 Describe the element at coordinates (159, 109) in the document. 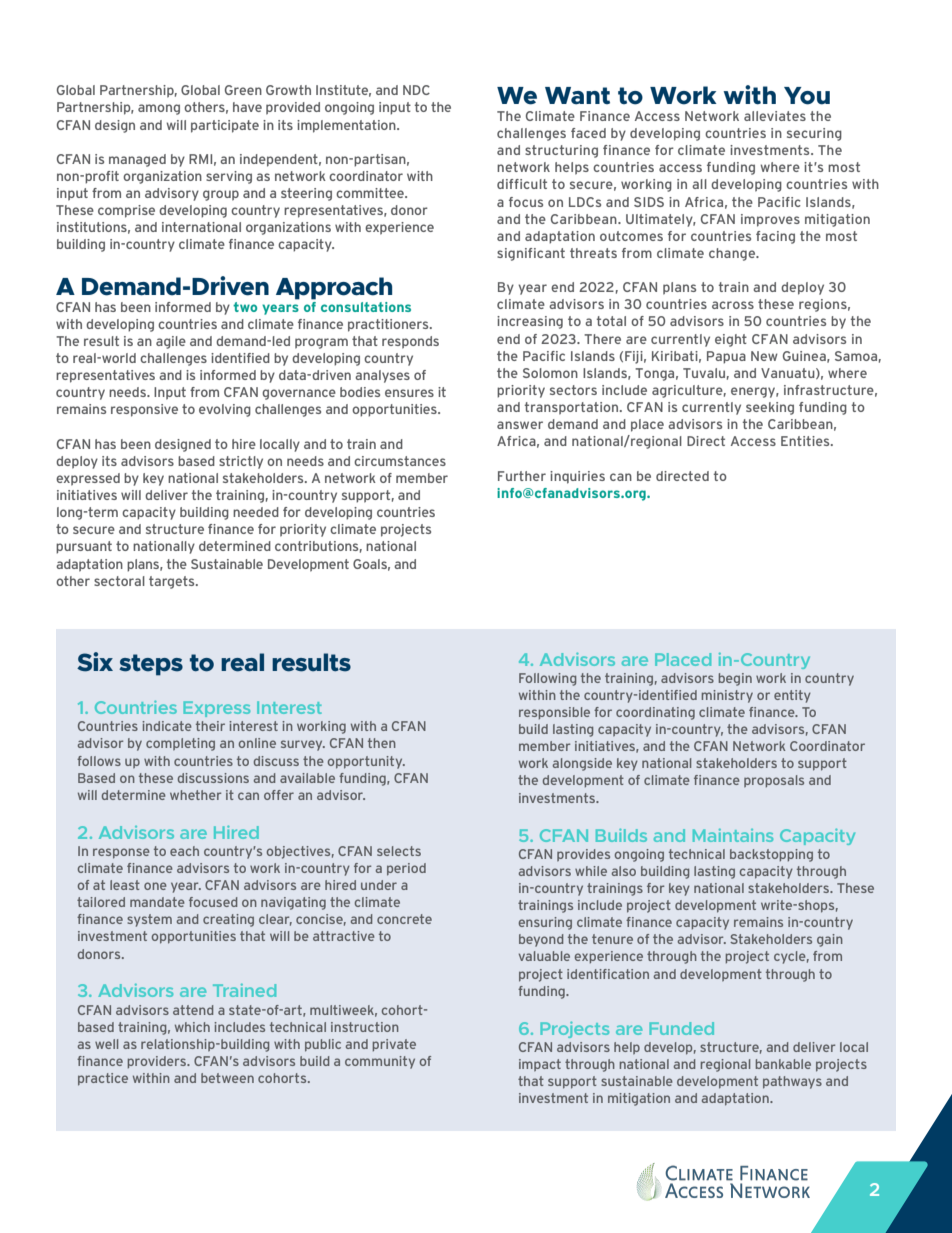

I see `among` at that location.
